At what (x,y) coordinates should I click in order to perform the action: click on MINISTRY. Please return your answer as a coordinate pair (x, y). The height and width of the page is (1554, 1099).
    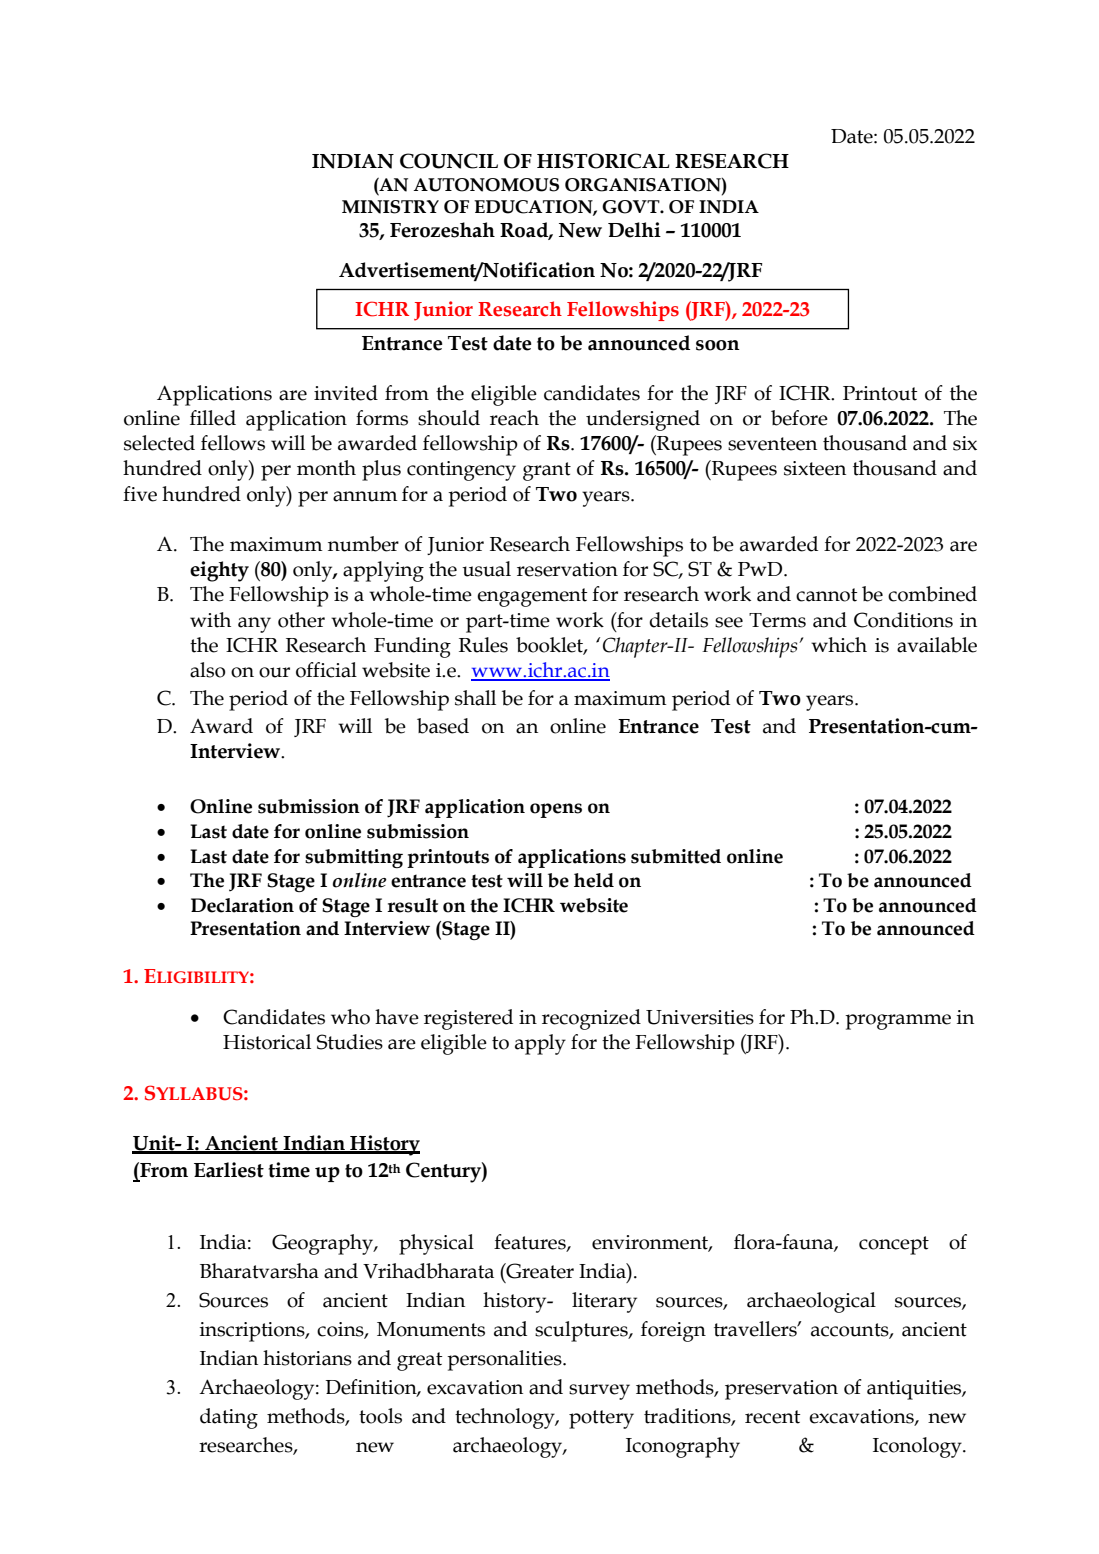
    Looking at the image, I should click on (390, 207).
